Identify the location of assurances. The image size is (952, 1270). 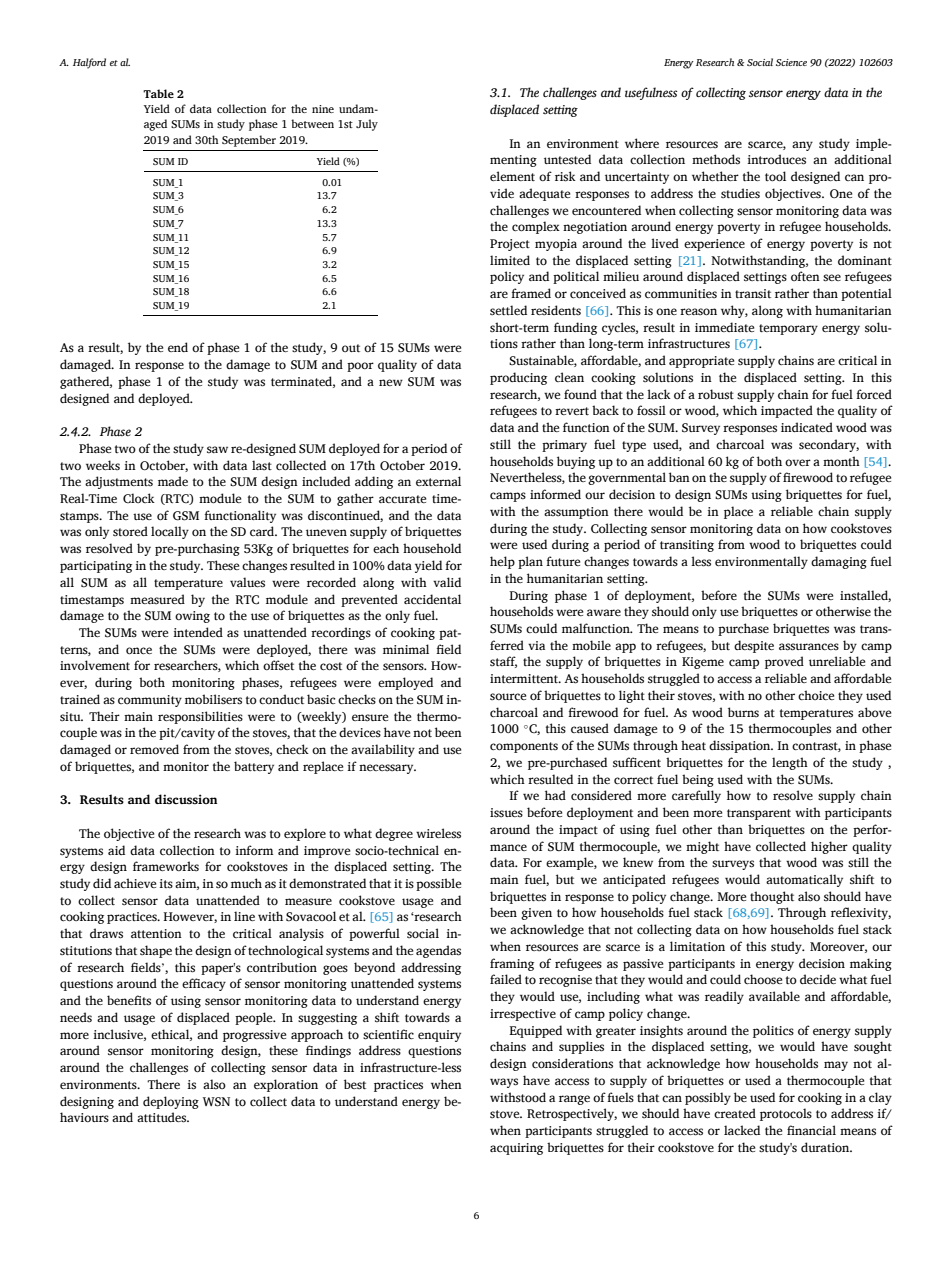
(809, 647).
